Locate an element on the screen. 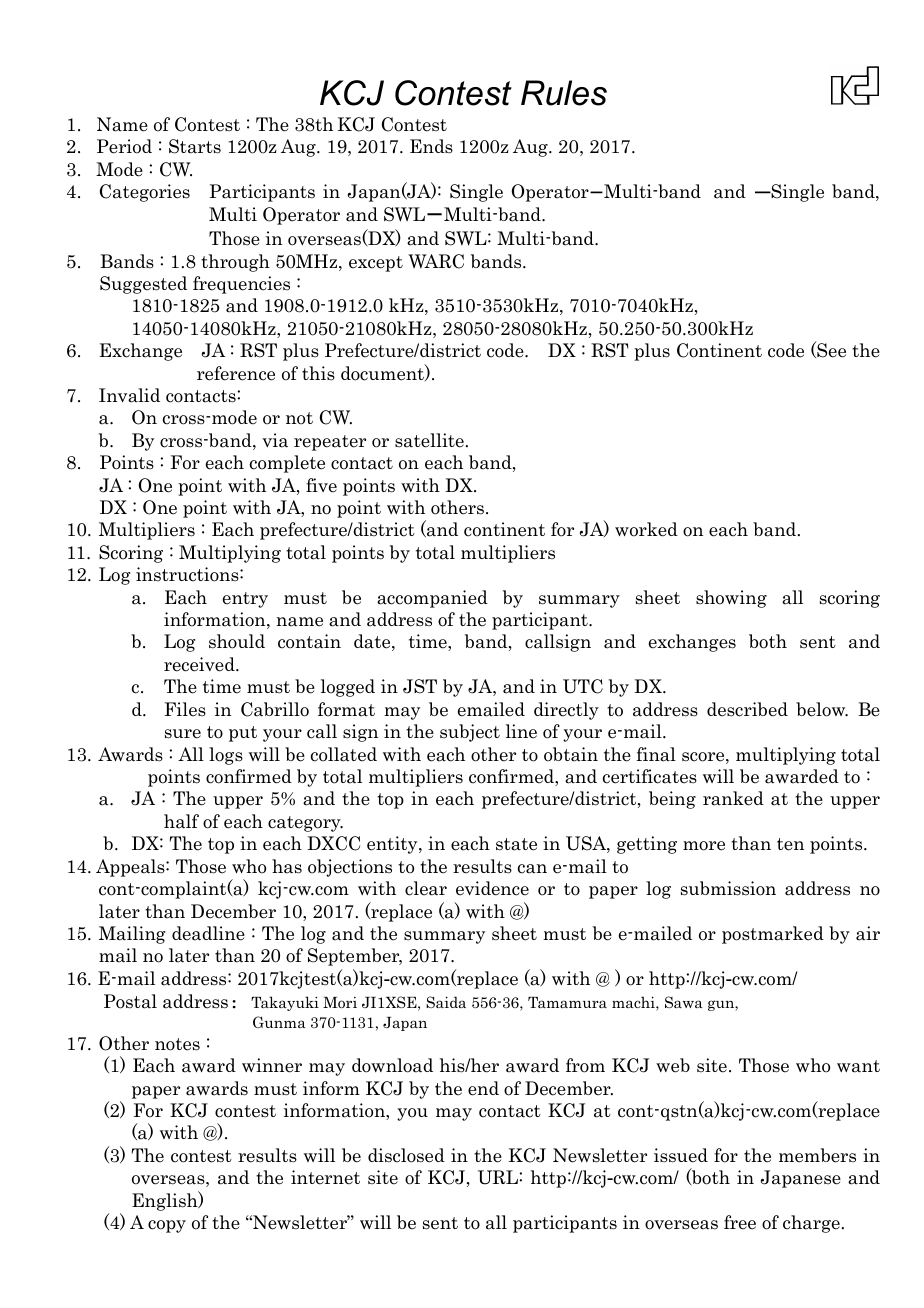 The height and width of the screenshot is (1308, 924). URL is located at coordinates (498, 1177).
